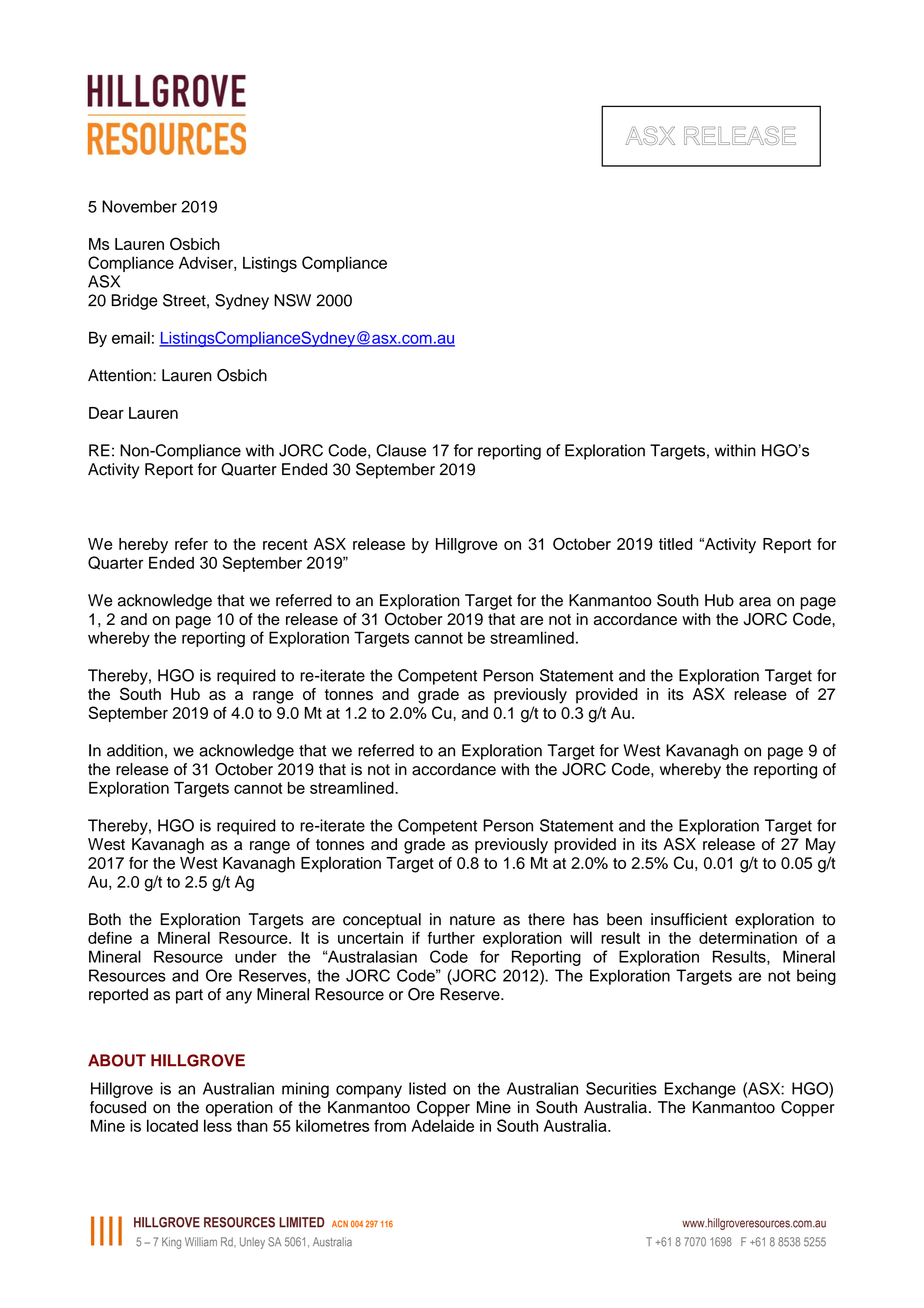  I want to click on nature, so click(472, 920).
